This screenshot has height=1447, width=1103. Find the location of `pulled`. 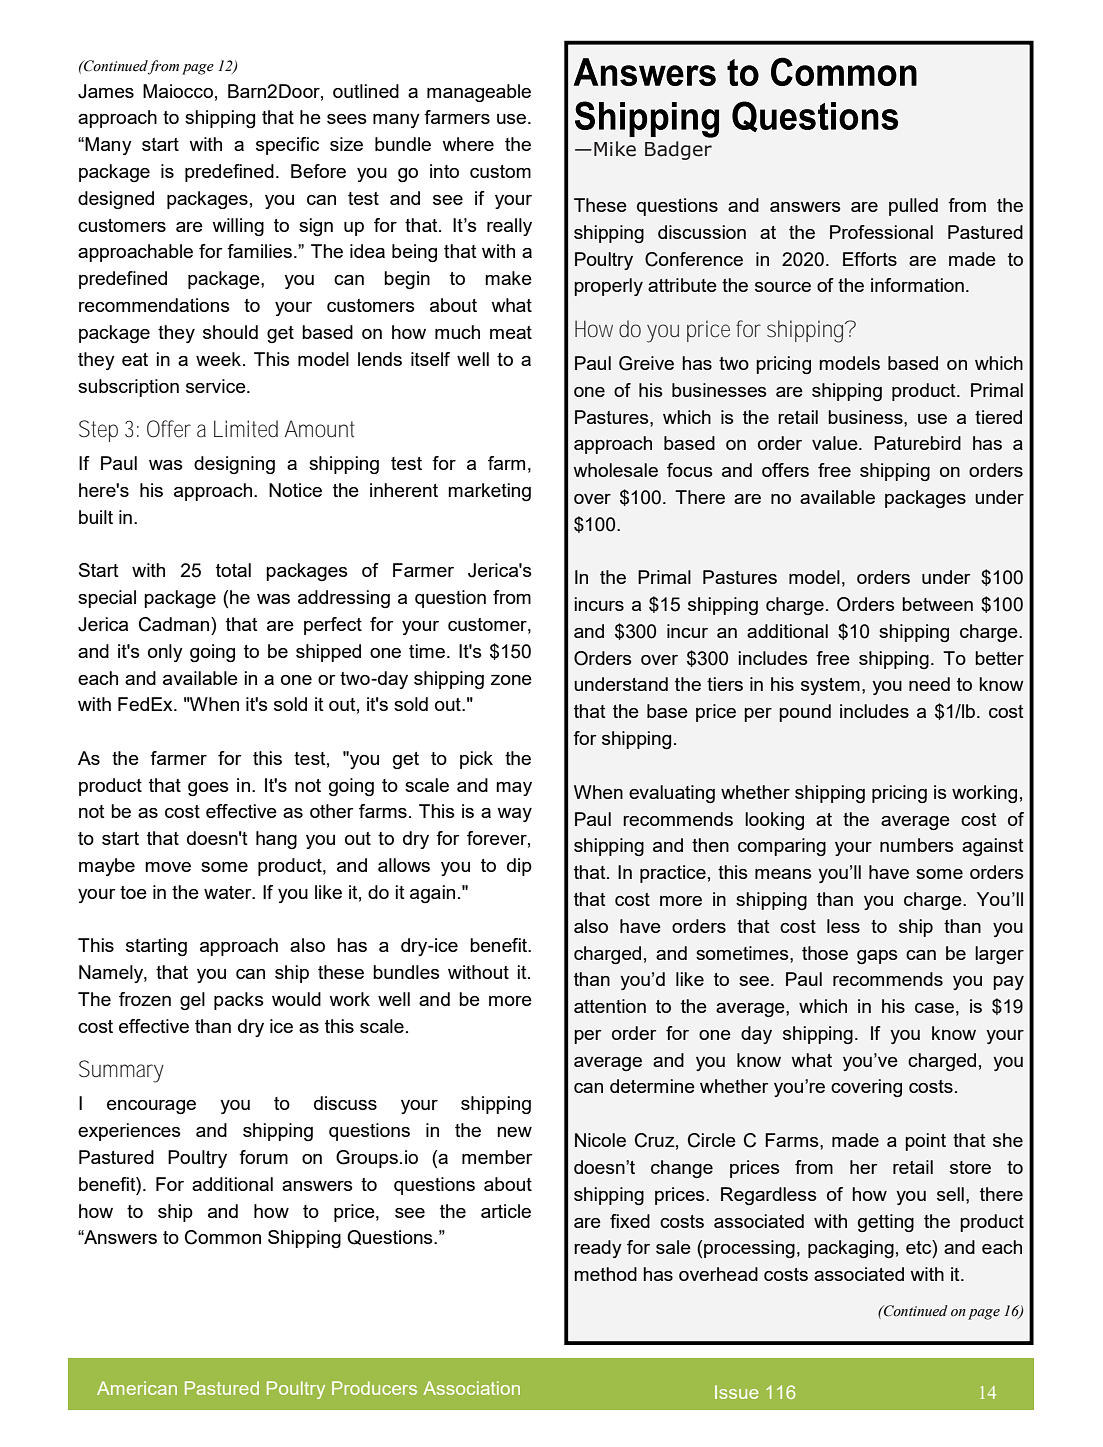

pulled is located at coordinates (913, 207).
